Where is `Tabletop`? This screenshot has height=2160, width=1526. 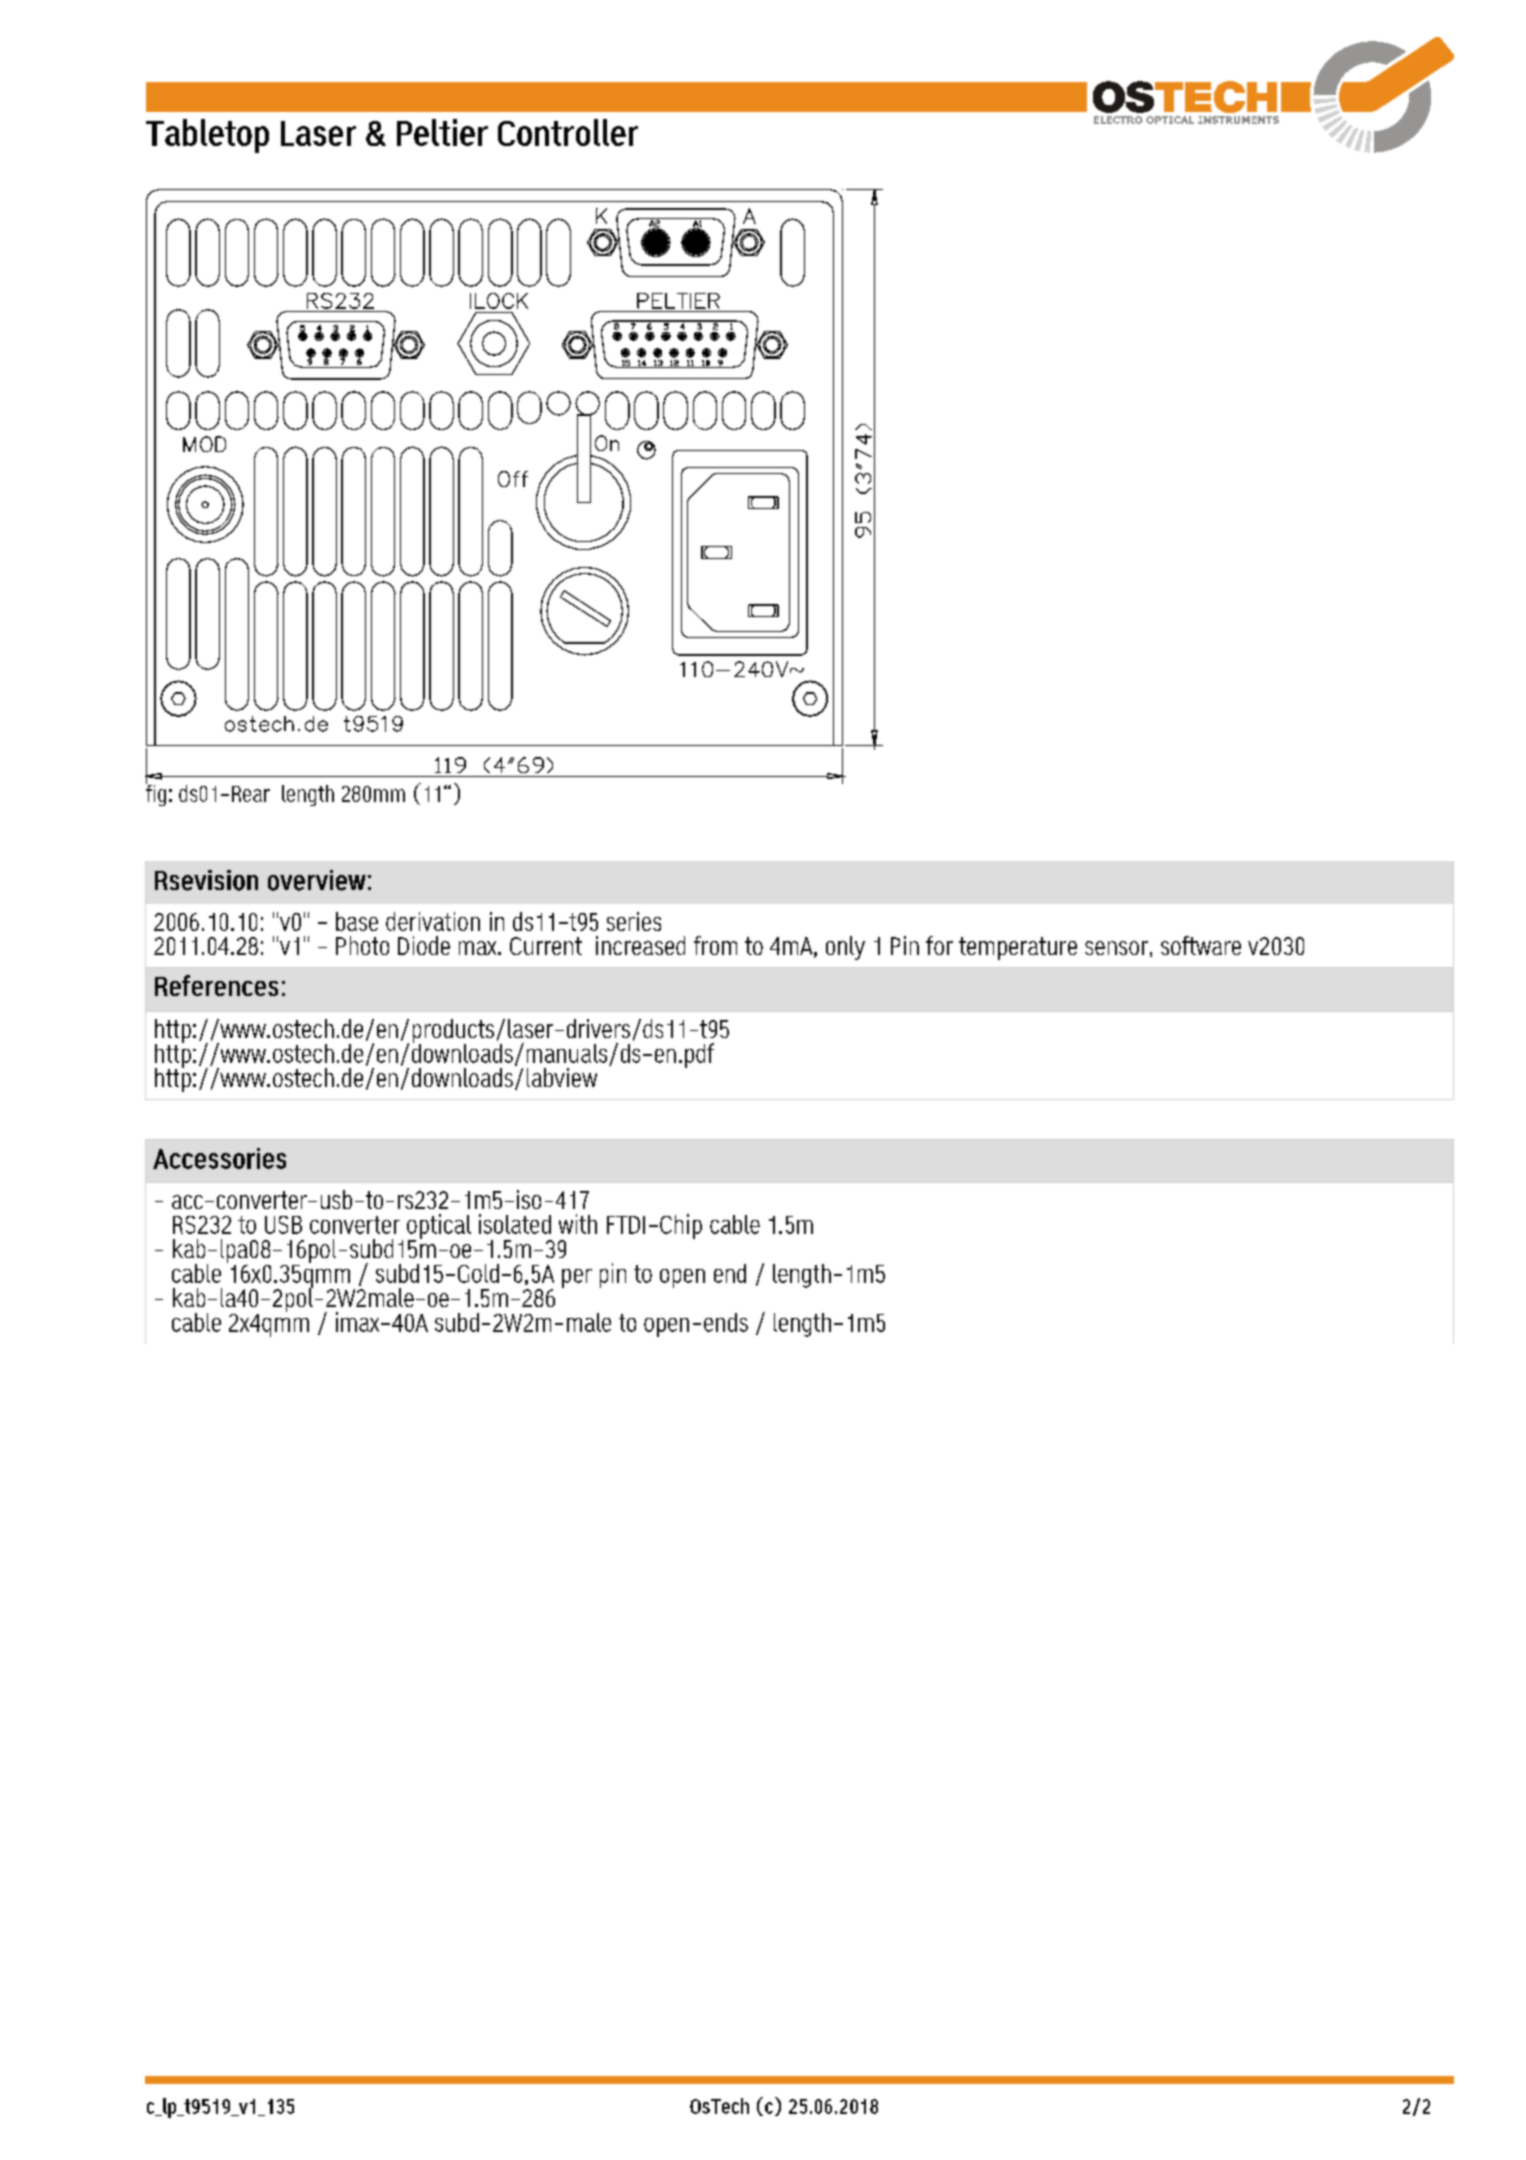 Tabletop is located at coordinates (207, 136).
